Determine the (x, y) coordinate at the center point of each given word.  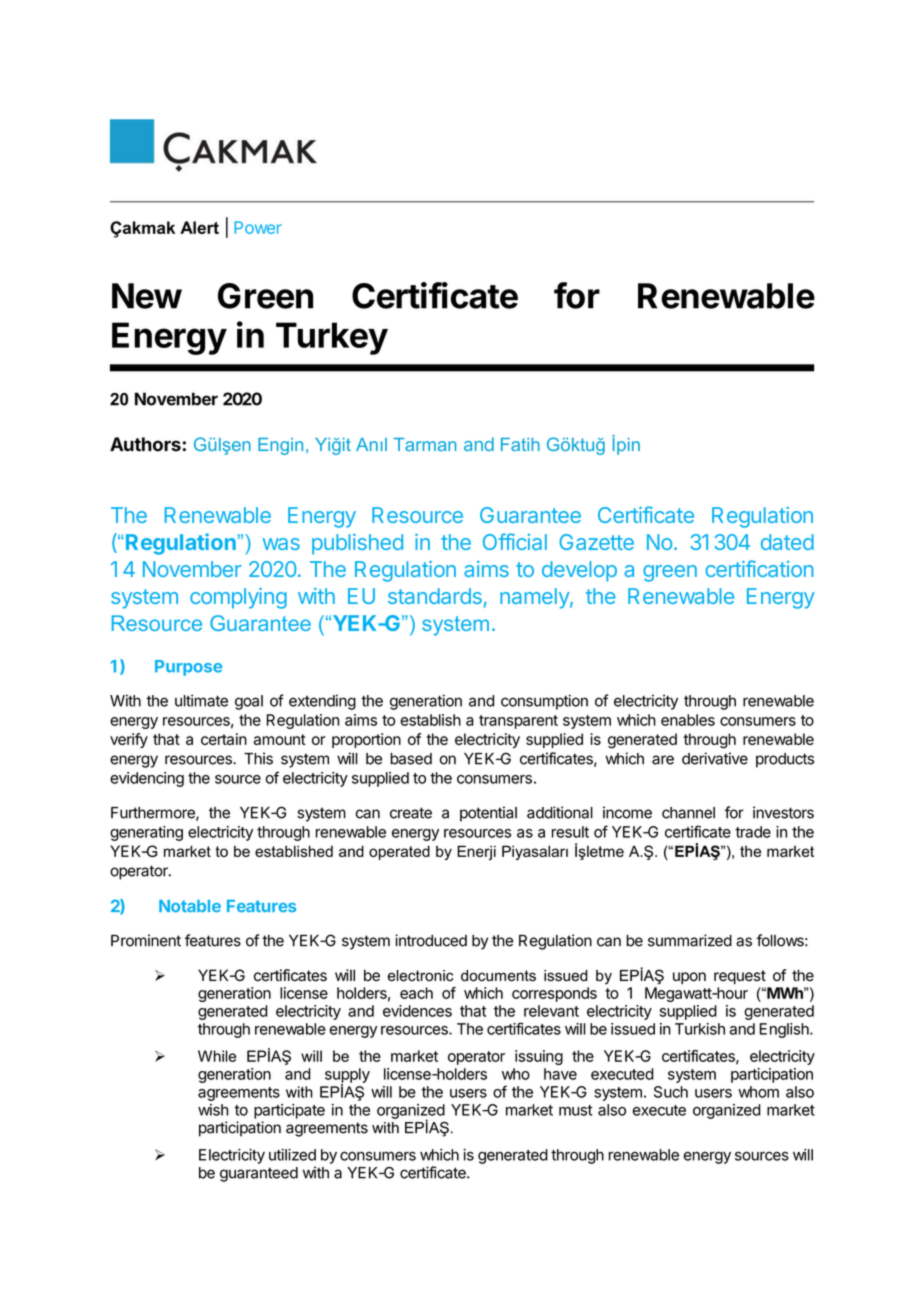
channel (688, 813)
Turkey (332, 338)
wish (213, 1110)
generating (146, 833)
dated (787, 542)
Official (515, 541)
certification (759, 568)
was (281, 544)
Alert (199, 227)
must (575, 1110)
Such (671, 1092)
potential (488, 814)
